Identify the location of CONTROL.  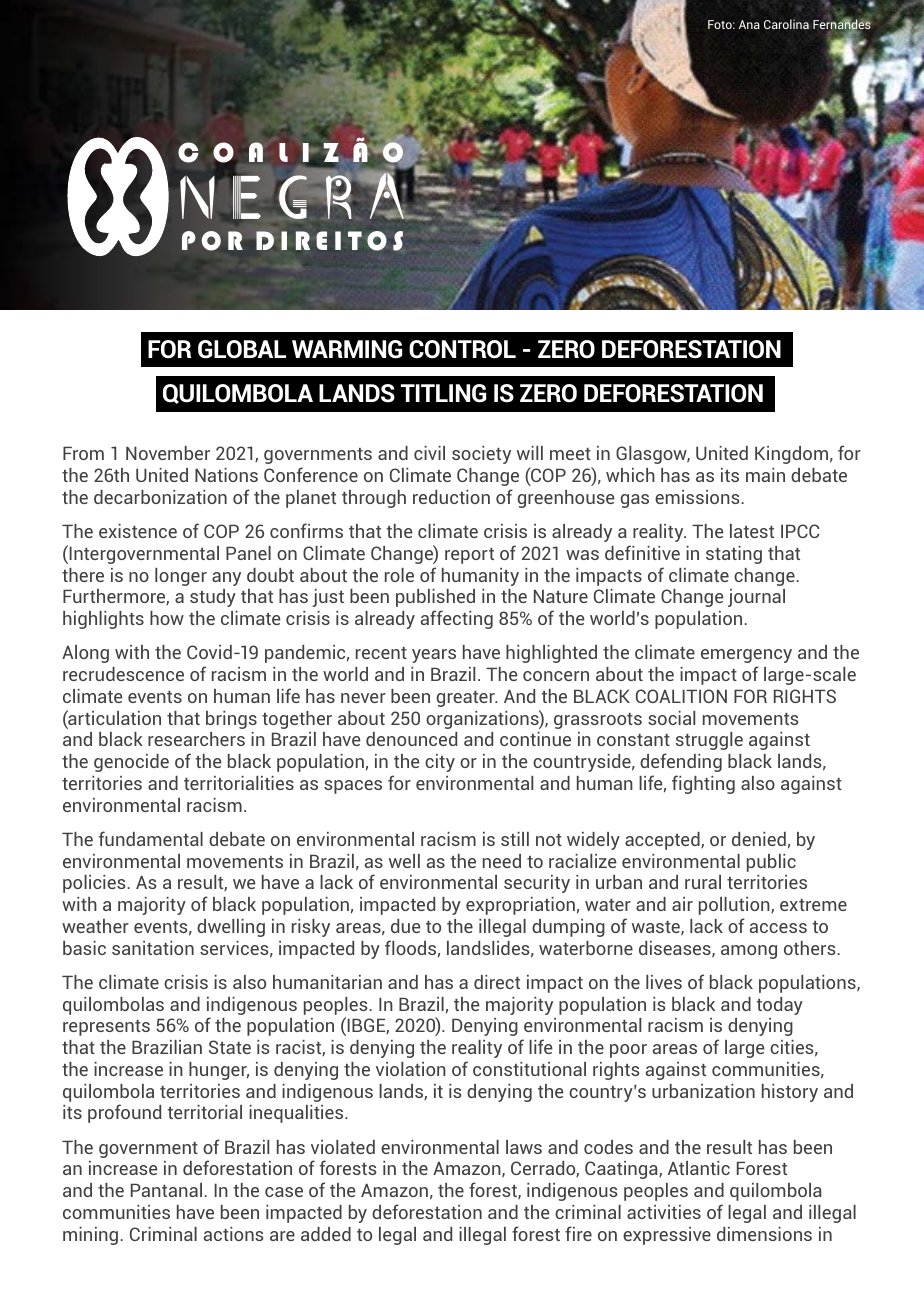
(462, 349).
